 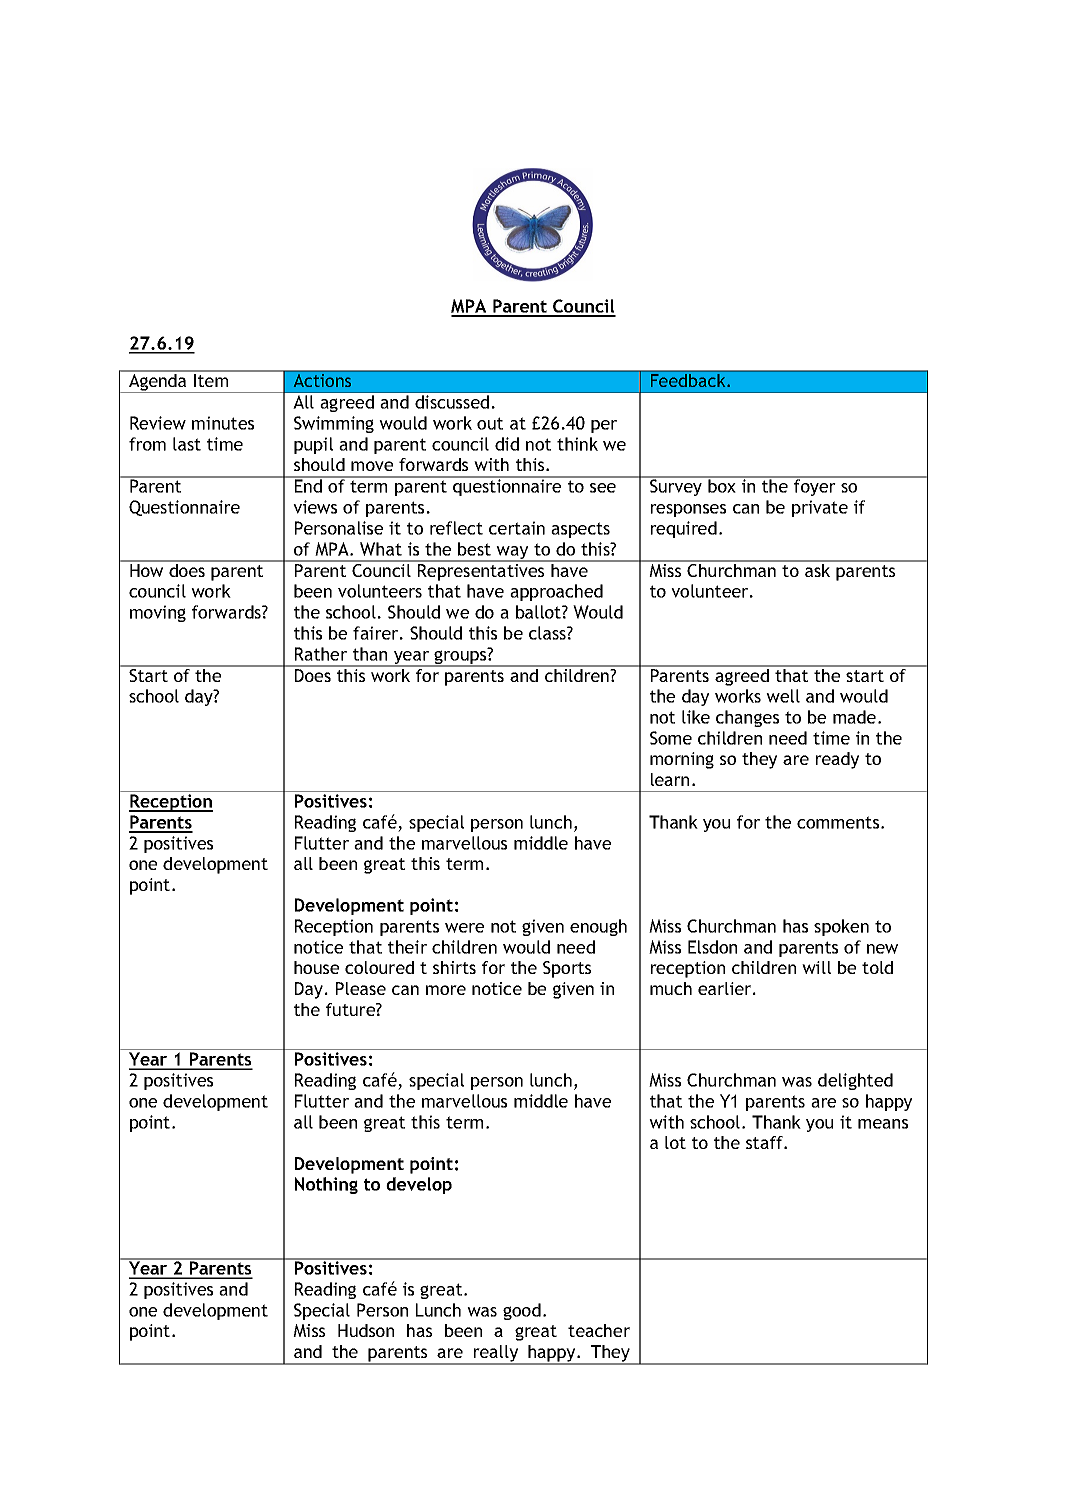 What do you see at coordinates (366, 1330) in the page?
I see `Hudson` at bounding box center [366, 1330].
